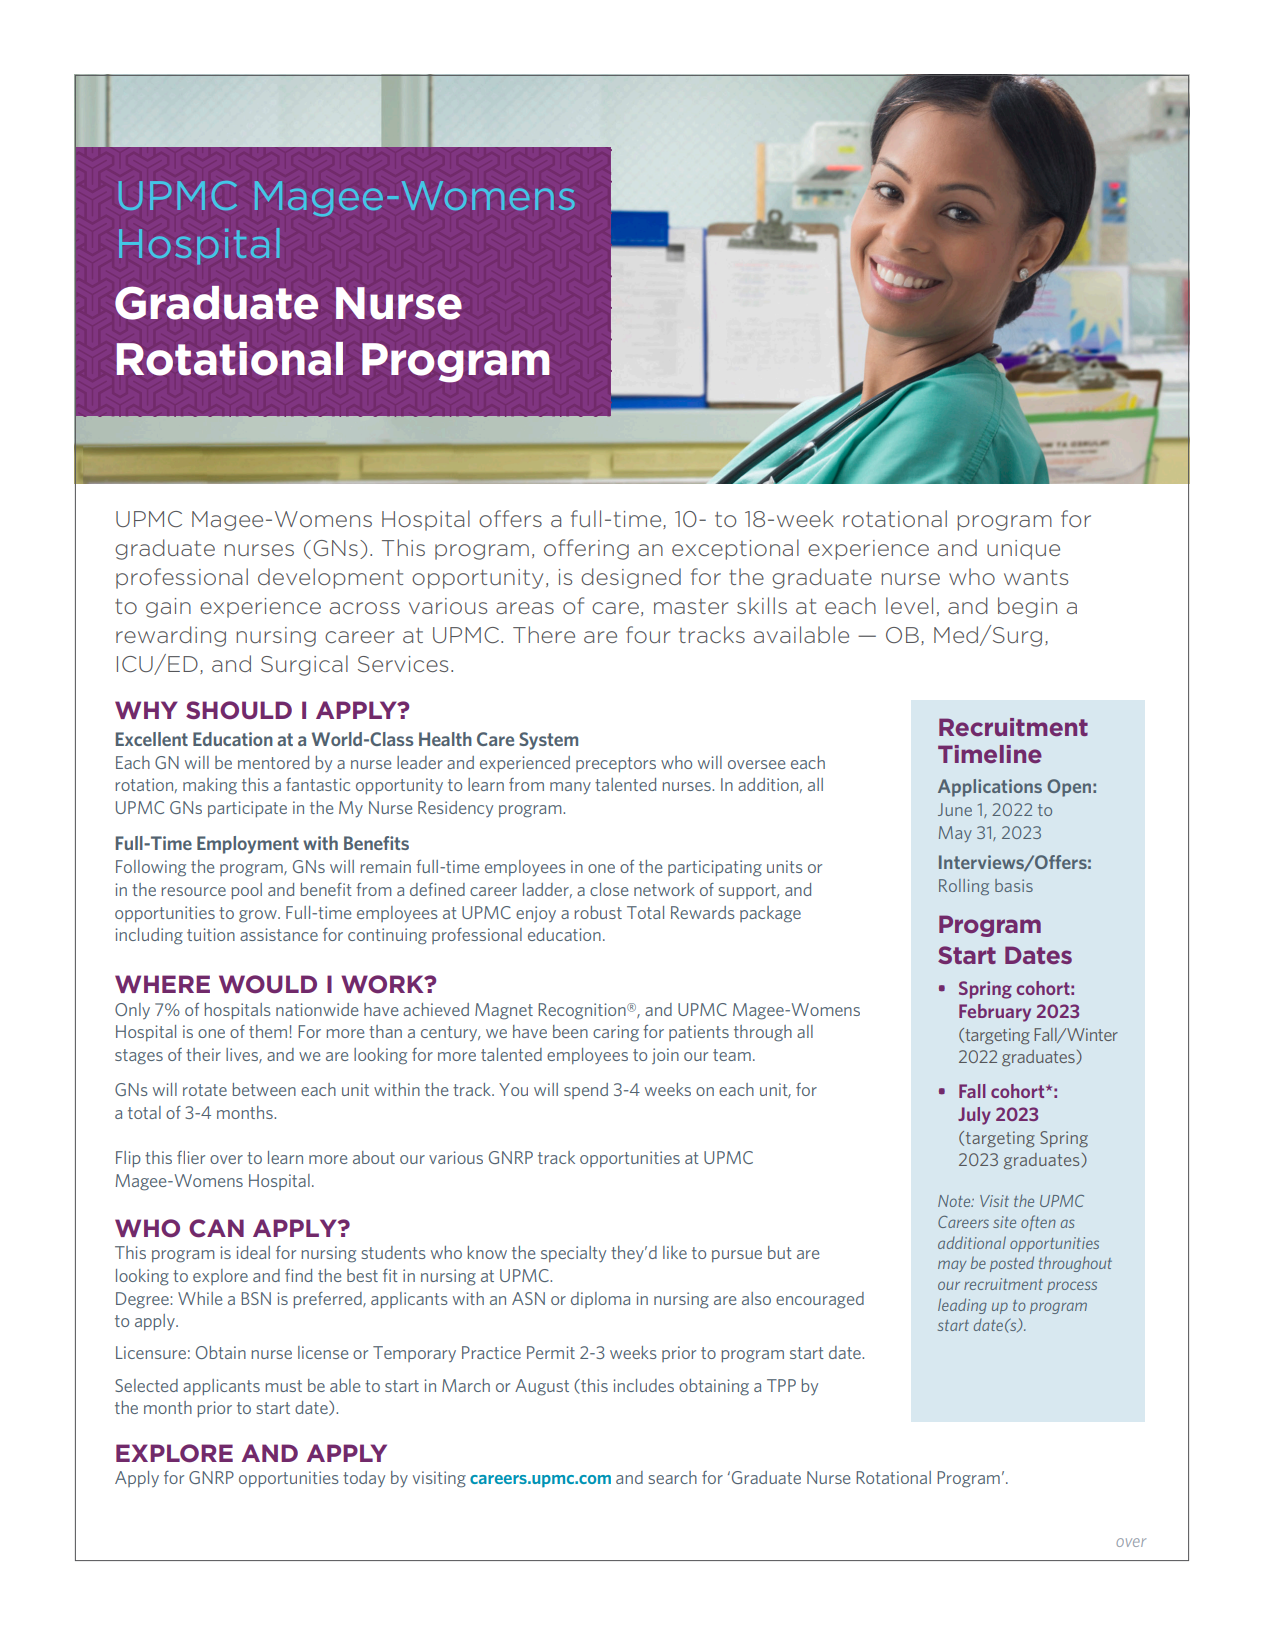  I want to click on Recognition, so click(583, 1011).
